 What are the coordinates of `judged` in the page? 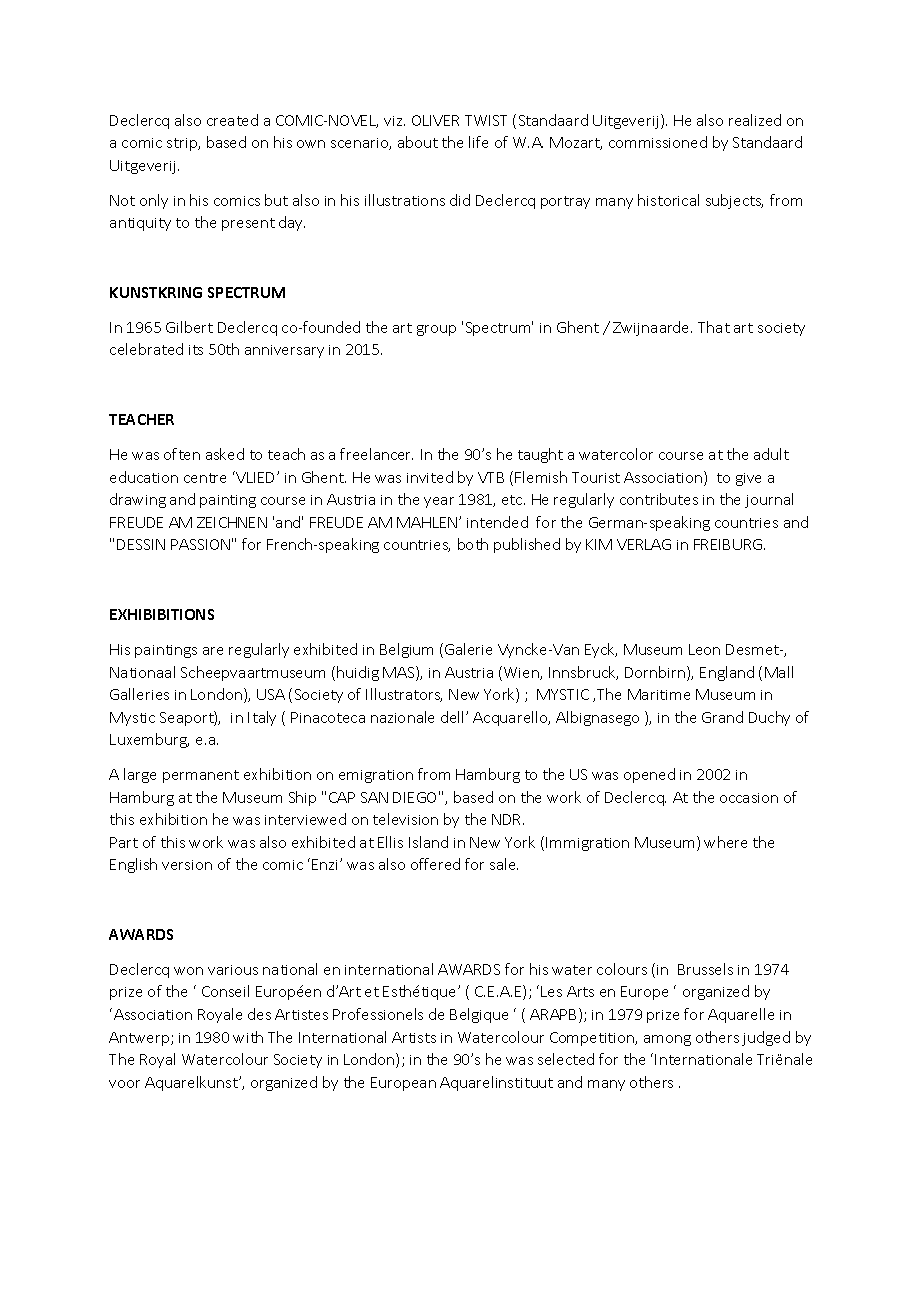 It's located at (766, 1038).
